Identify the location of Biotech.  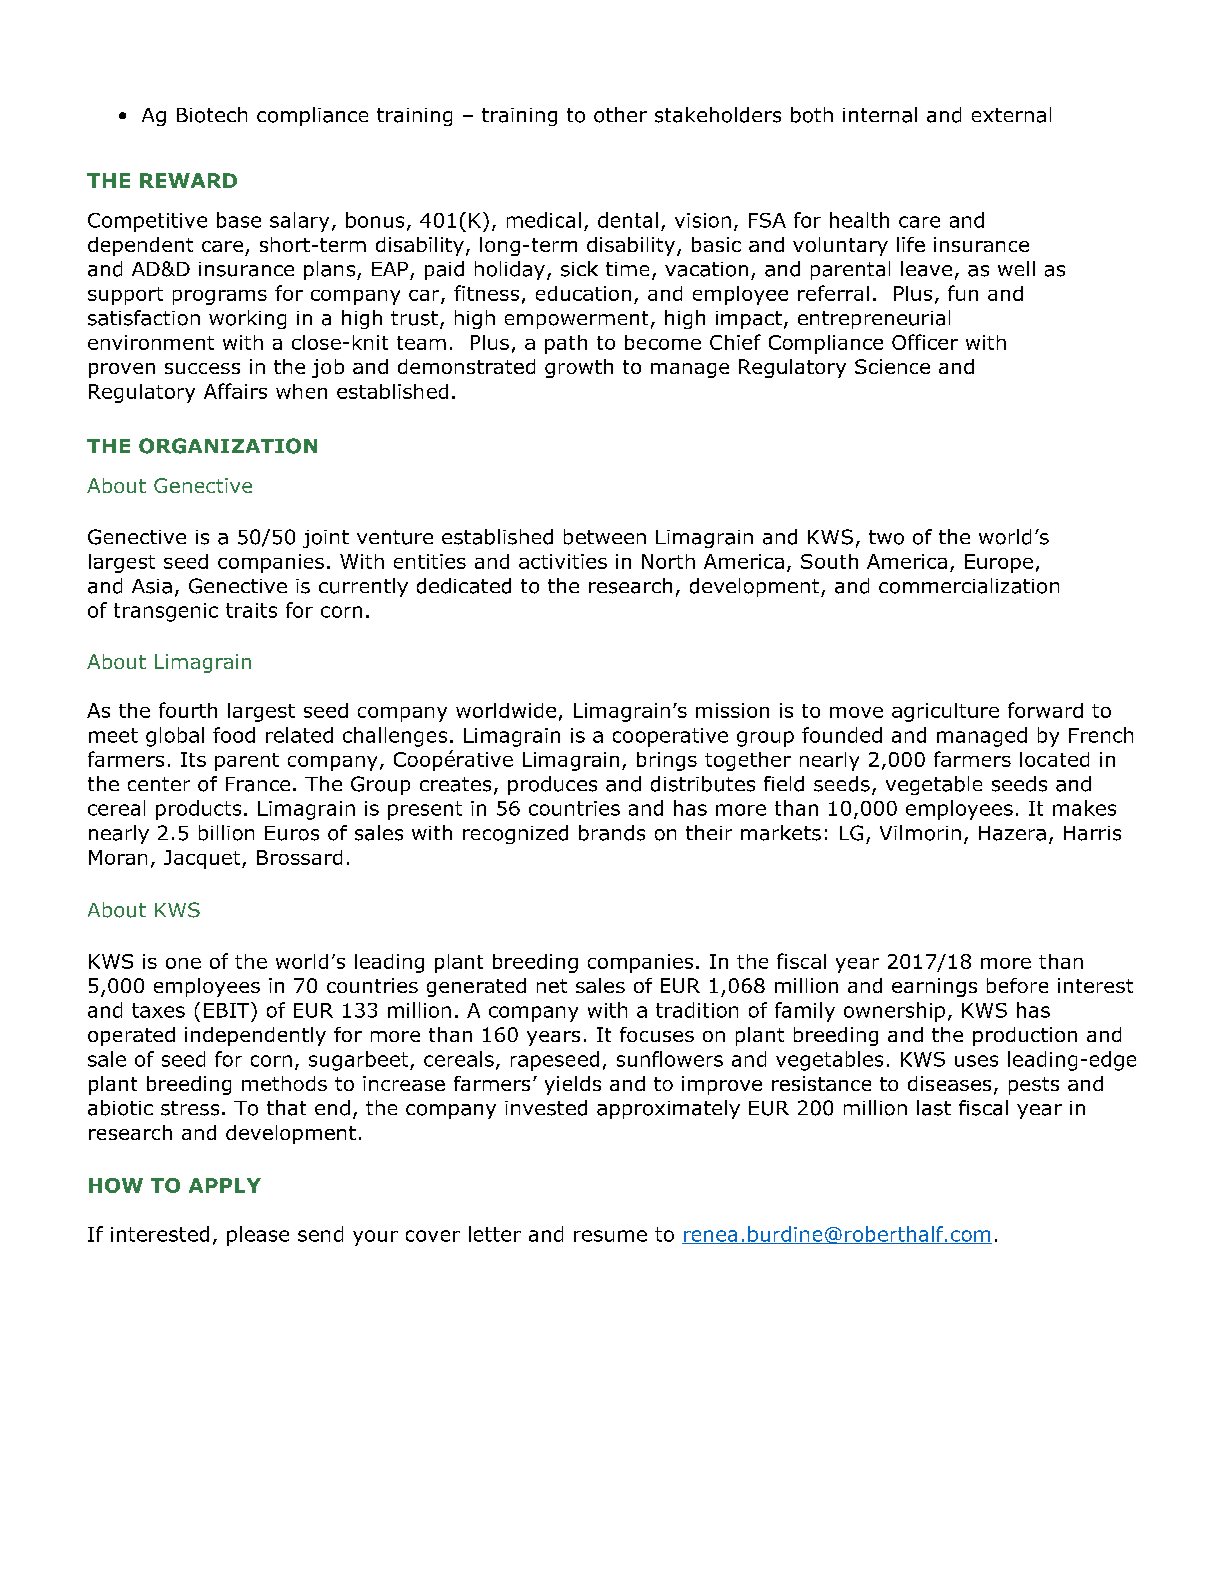
(212, 115).
